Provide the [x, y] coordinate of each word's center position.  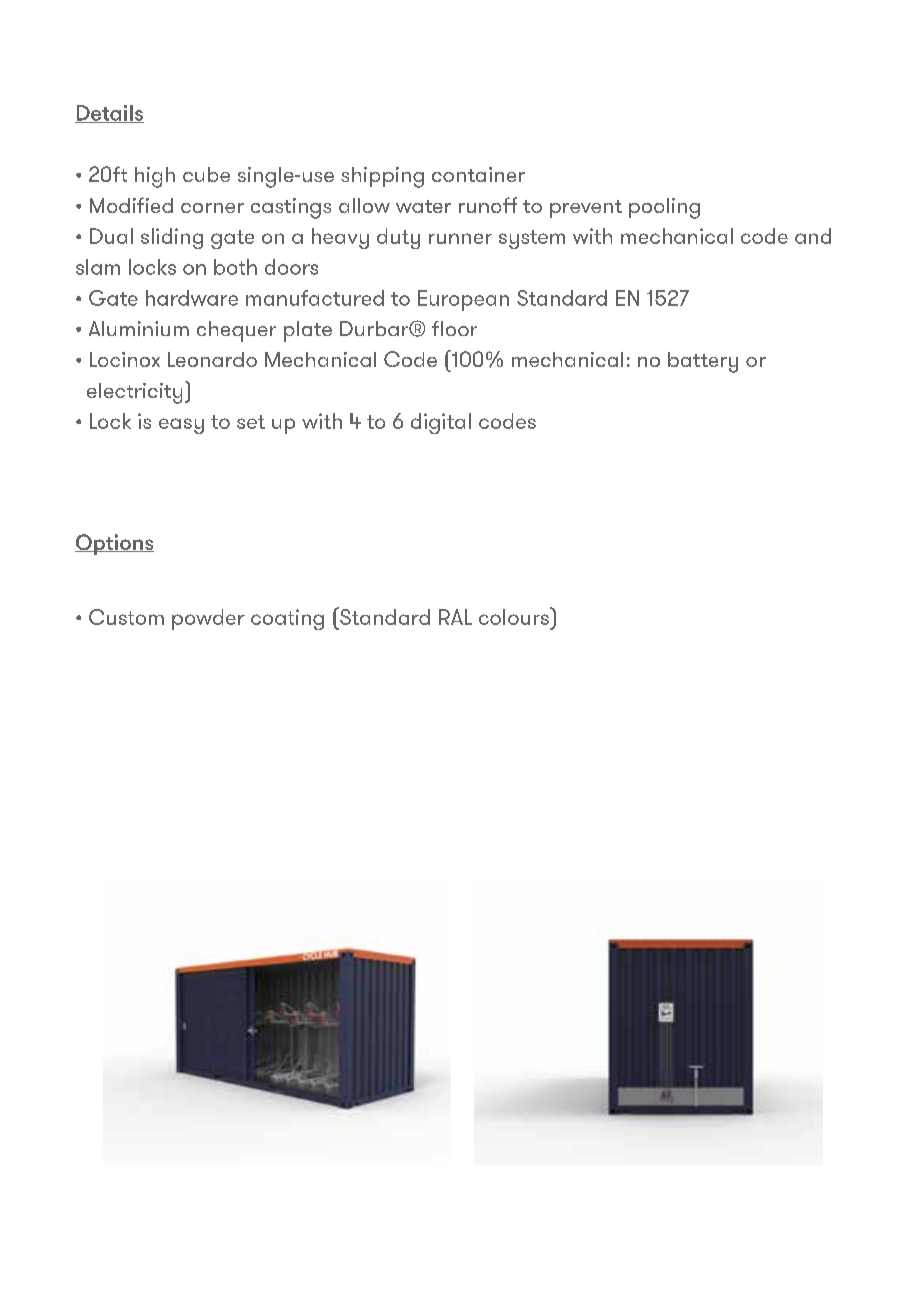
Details [109, 114]
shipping [382, 177]
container [478, 174]
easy [181, 426]
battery [703, 362]
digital [441, 423]
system [532, 239]
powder [208, 619]
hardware [192, 298]
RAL [455, 617]
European [463, 300]
